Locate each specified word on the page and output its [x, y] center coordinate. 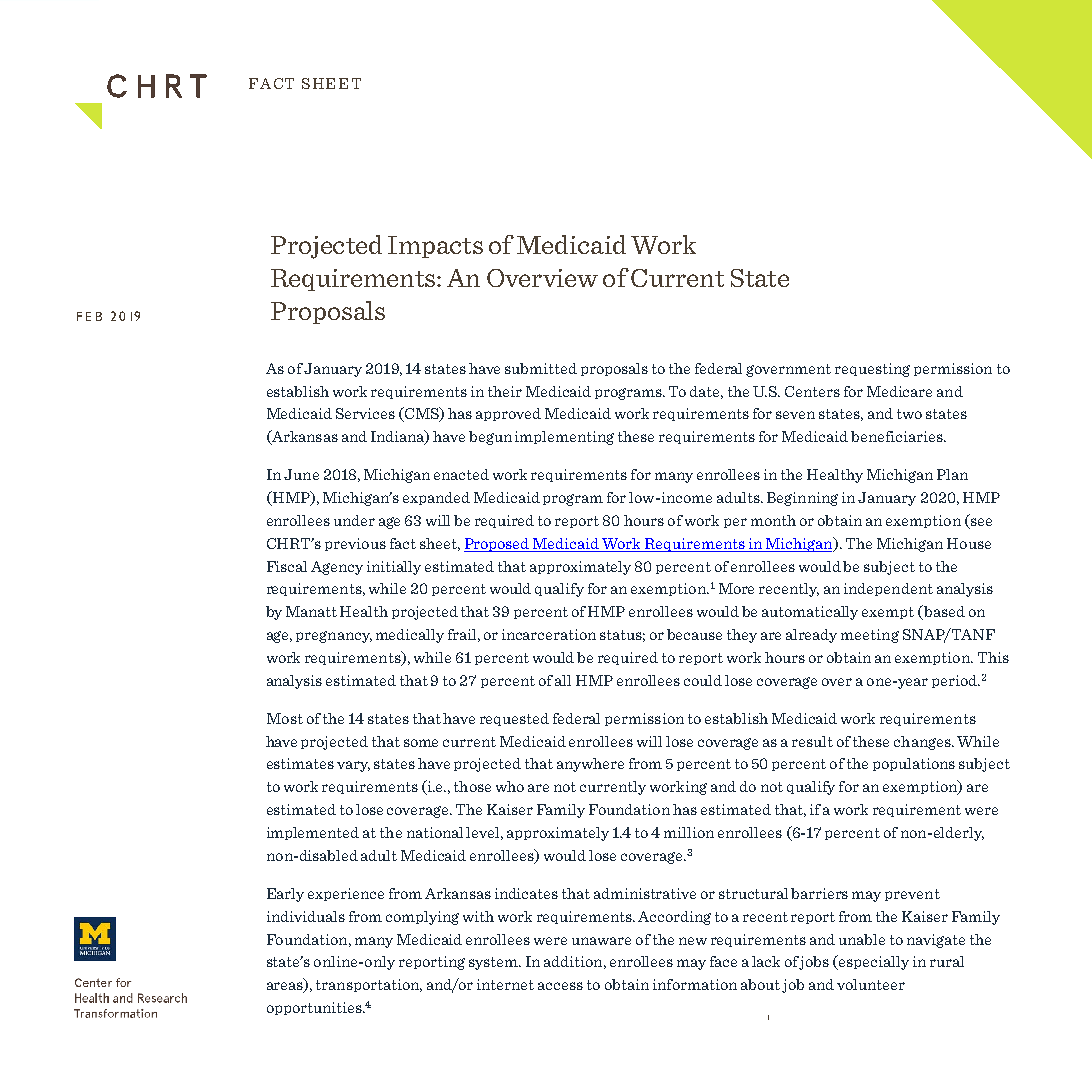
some [421, 743]
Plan [952, 474]
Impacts [435, 247]
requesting [872, 370]
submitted [541, 368]
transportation [369, 985]
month [773, 520]
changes [923, 743]
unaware [601, 941]
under [354, 520]
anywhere [590, 765]
